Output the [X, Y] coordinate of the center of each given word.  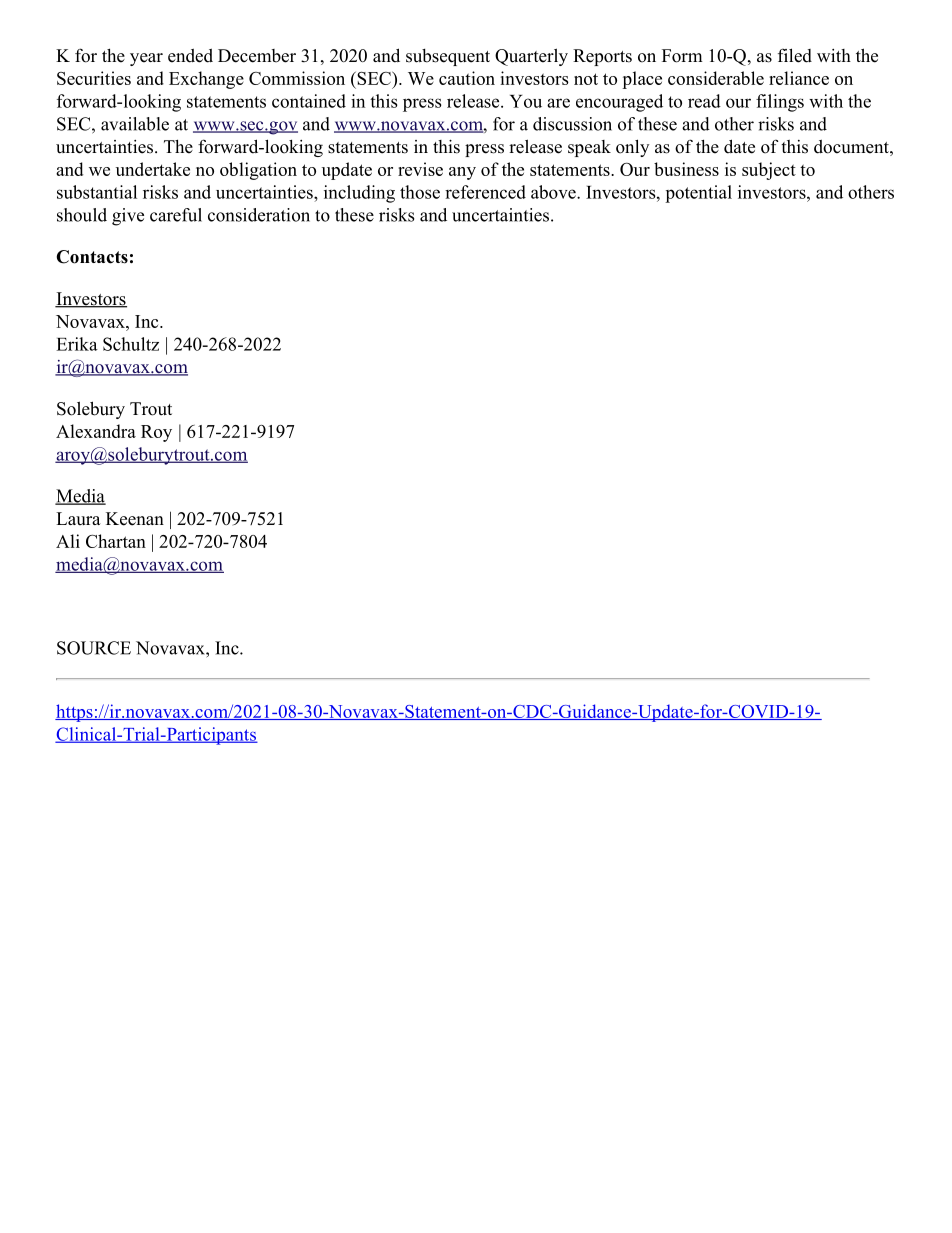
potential [698, 194]
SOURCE [94, 648]
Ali [68, 541]
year [146, 59]
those [420, 192]
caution [467, 78]
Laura [78, 518]
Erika [77, 344]
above [554, 192]
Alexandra [96, 431]
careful [176, 215]
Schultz [131, 344]
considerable [716, 78]
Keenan [135, 519]
